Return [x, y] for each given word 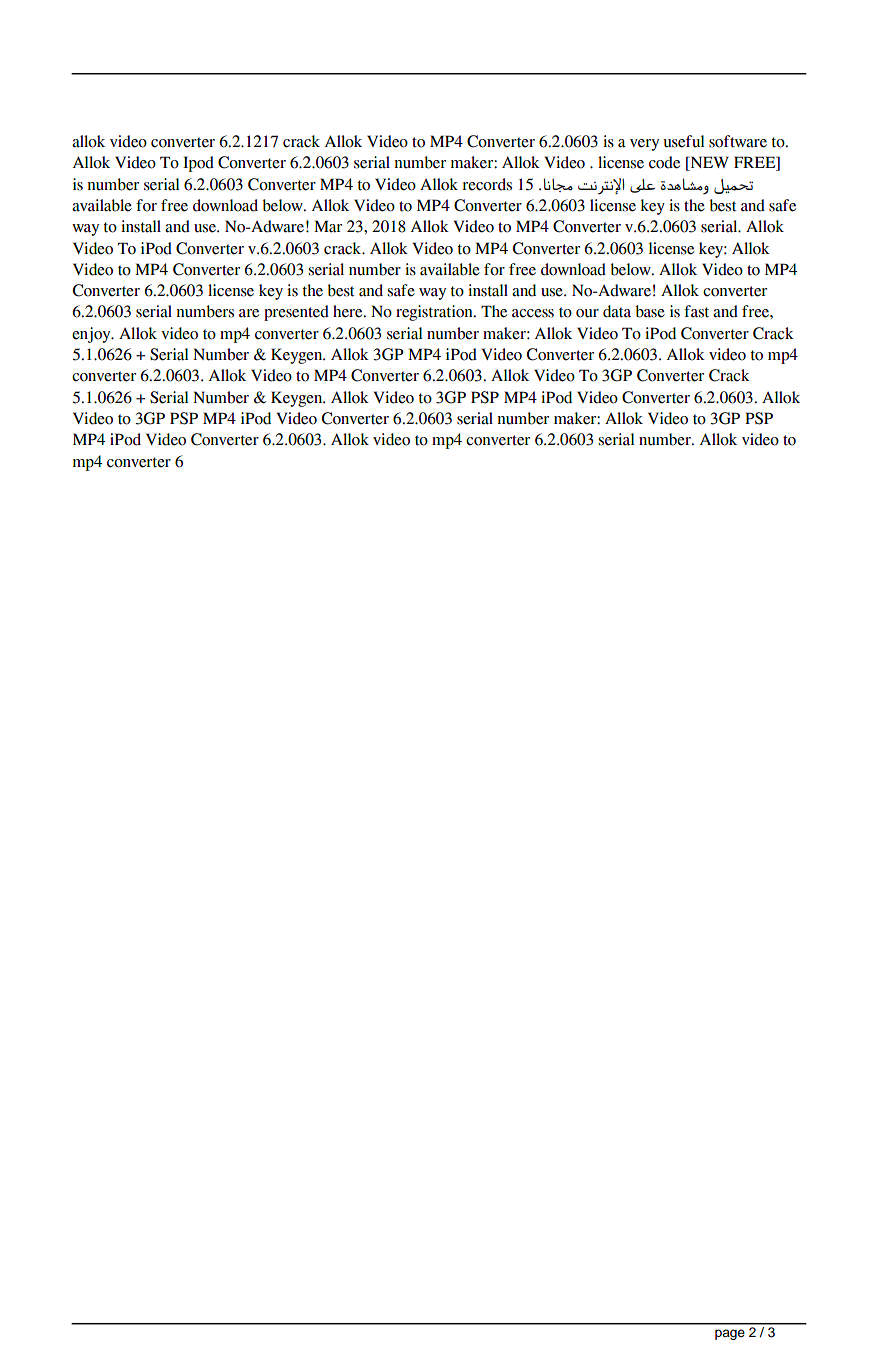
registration [435, 313]
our [587, 313]
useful [684, 141]
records [487, 184]
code [664, 162]
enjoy [92, 335]
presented [296, 313]
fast [696, 311]
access [533, 313]
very [644, 145]
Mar [328, 226]
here [349, 311]
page [730, 1334]
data [617, 311]
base [650, 311]
